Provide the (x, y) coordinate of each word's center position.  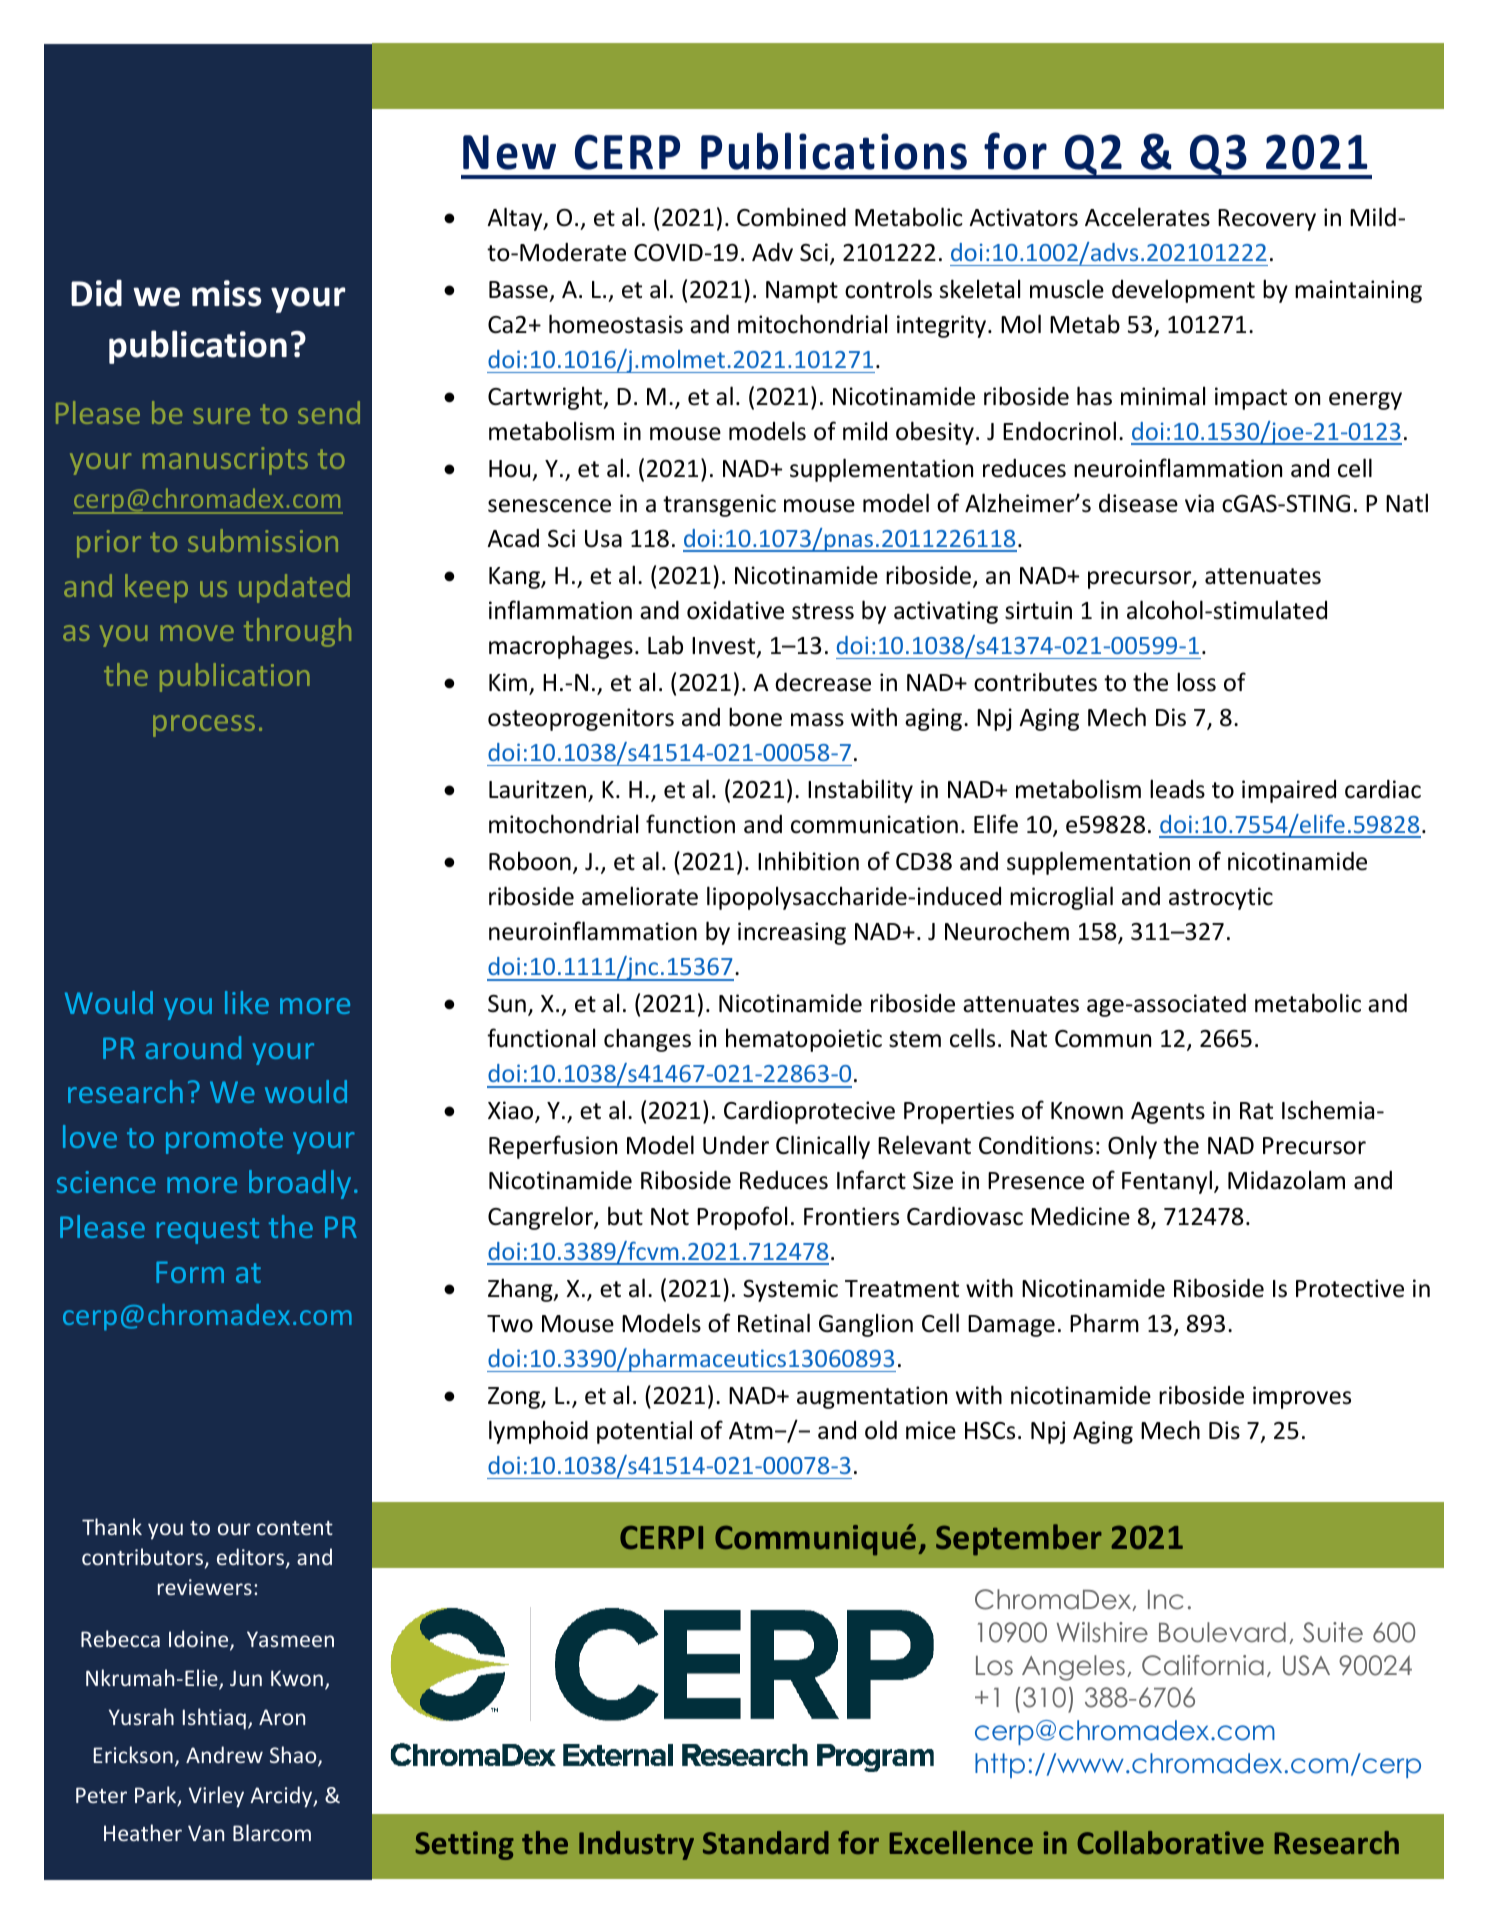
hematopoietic (804, 1040)
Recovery (1267, 220)
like (247, 1002)
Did (96, 293)
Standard (766, 1842)
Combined (791, 217)
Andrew (224, 1754)
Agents (1168, 1113)
